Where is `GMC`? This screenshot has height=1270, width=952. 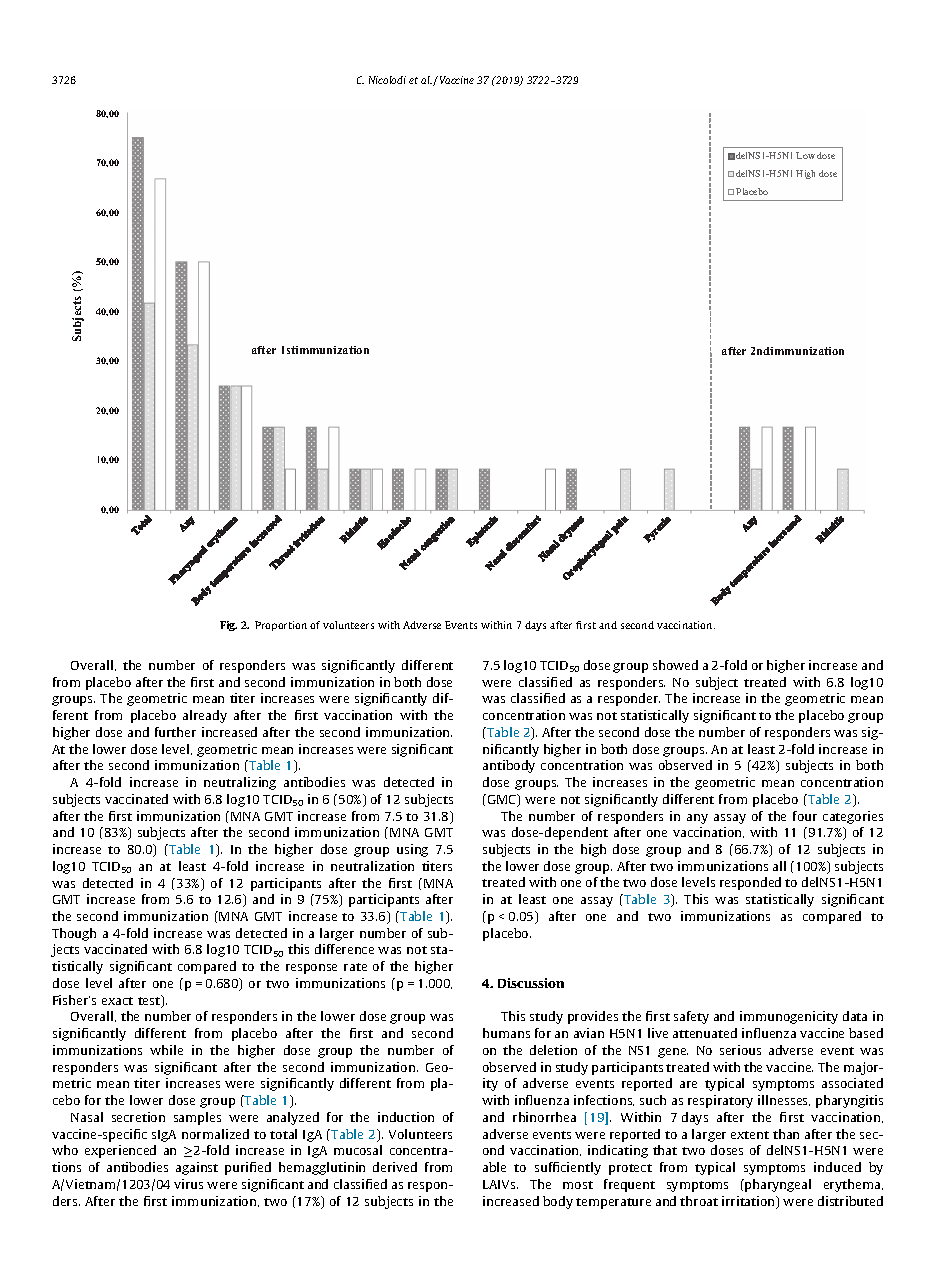
GMC is located at coordinates (503, 800).
